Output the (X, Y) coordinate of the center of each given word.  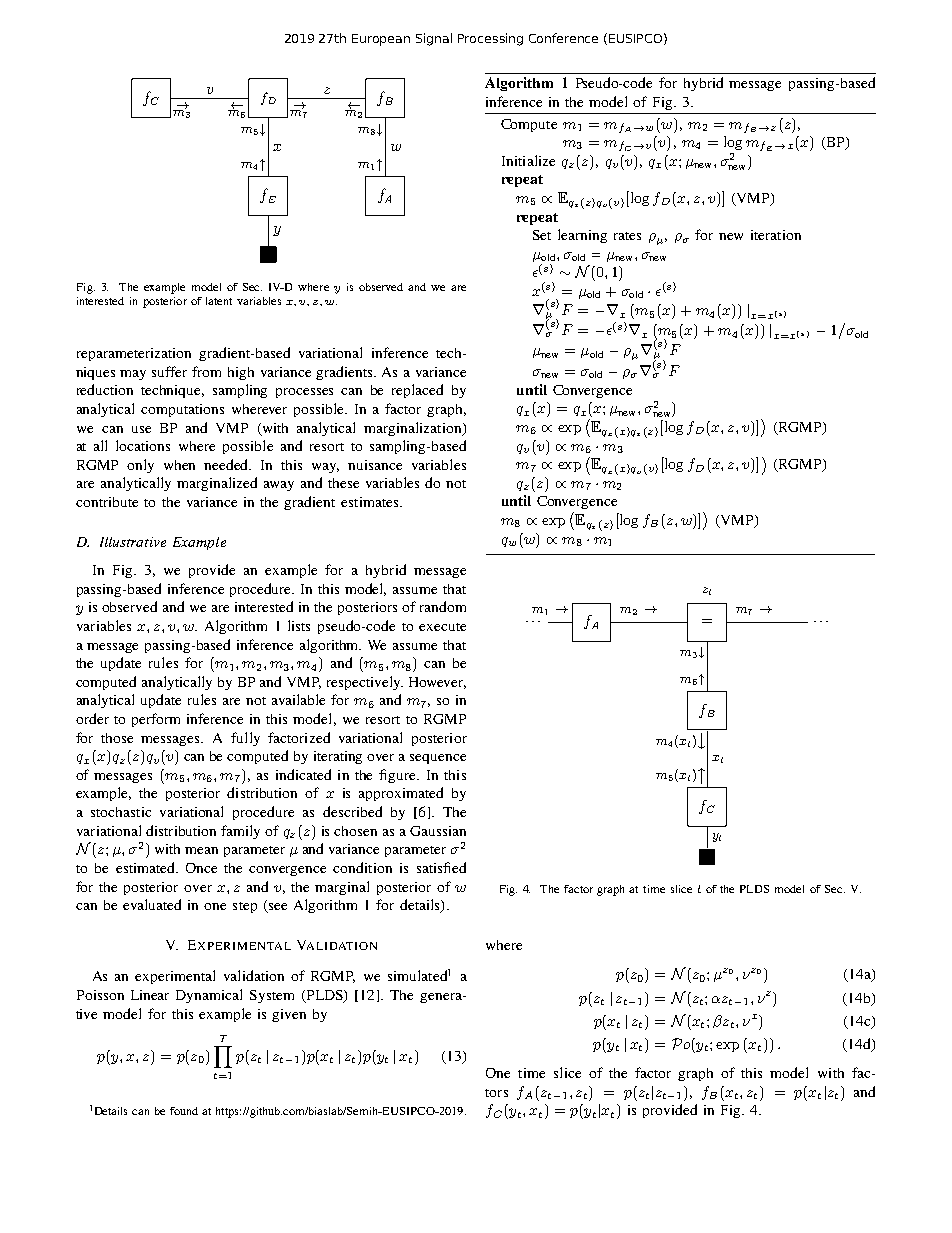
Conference (563, 38)
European (381, 40)
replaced (417, 391)
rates (627, 236)
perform (156, 720)
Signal (434, 39)
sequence (438, 759)
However (437, 683)
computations (182, 410)
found (184, 1111)
